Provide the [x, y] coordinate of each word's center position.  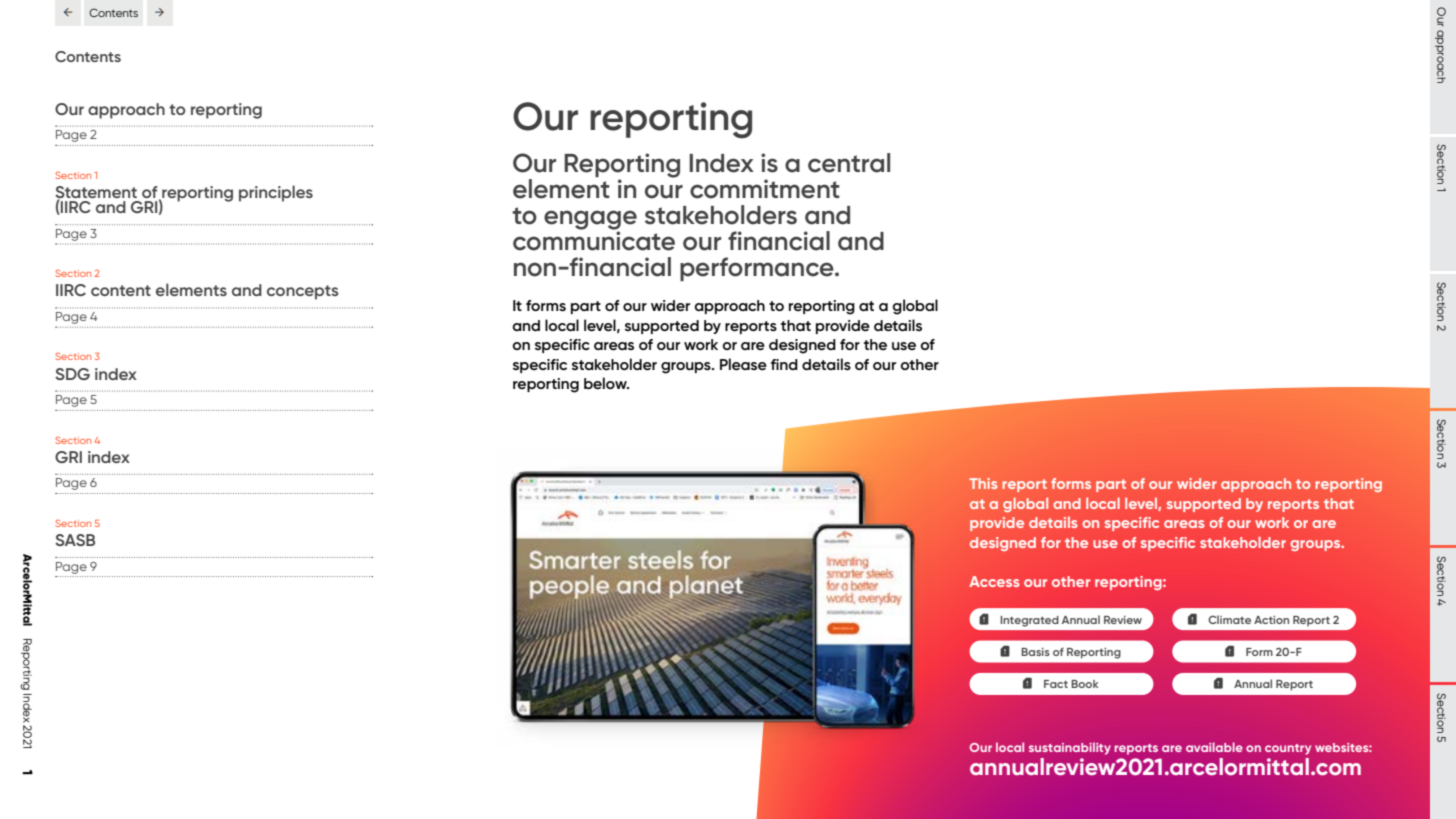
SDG [72, 374]
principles [276, 193]
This [983, 483]
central [849, 163]
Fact [1056, 684]
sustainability [1070, 748]
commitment [765, 189]
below [606, 383]
